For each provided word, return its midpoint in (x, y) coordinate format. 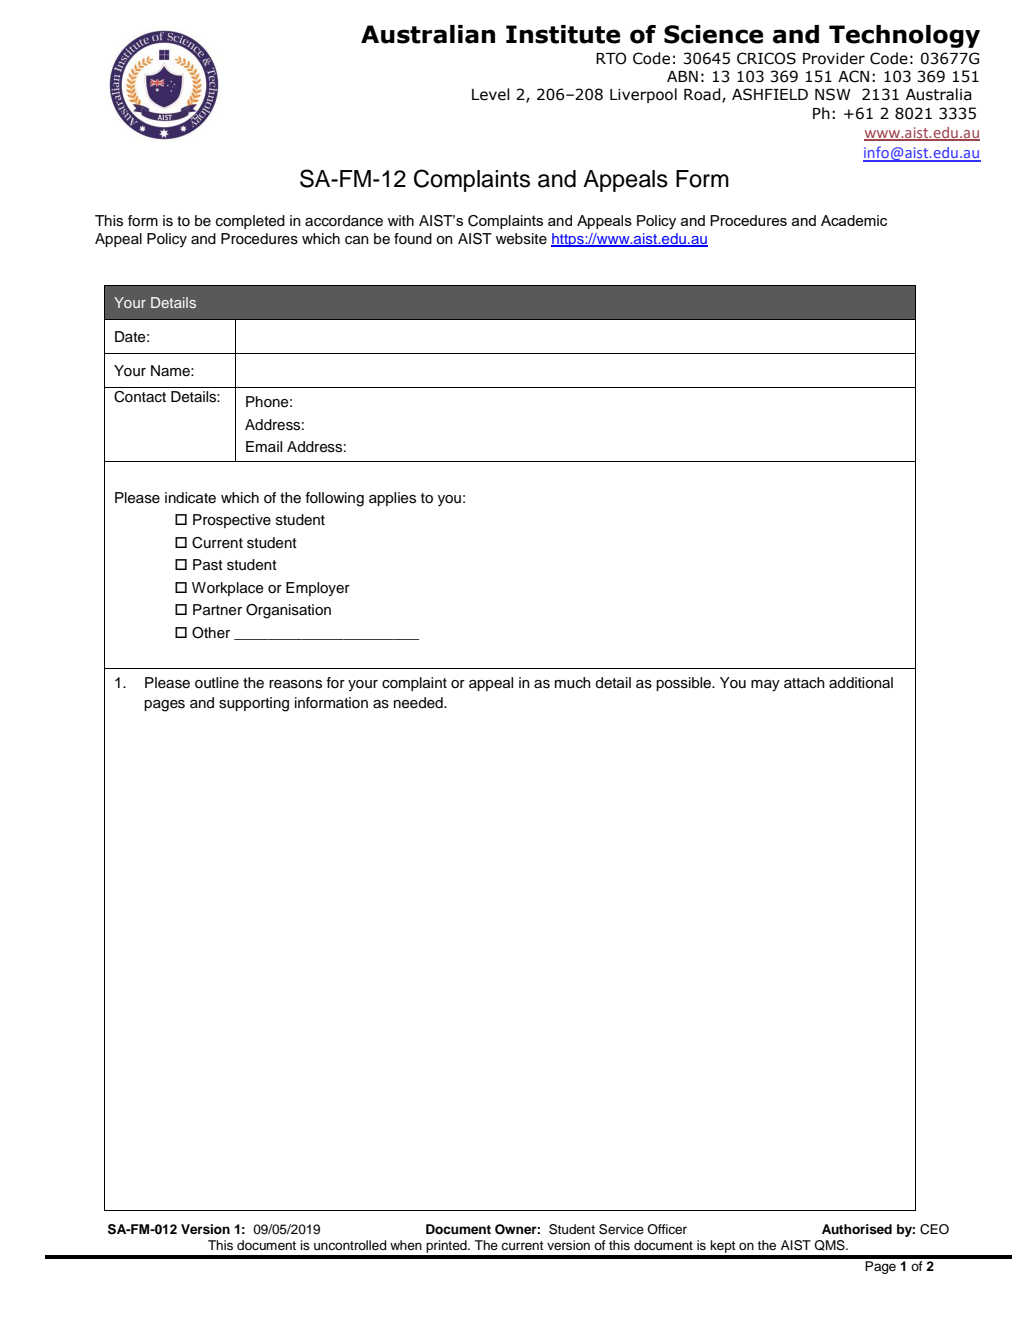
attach (804, 682)
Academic (854, 220)
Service (621, 1229)
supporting (254, 704)
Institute (563, 34)
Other (211, 633)
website (521, 239)
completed (250, 222)
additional (861, 683)
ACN (853, 76)
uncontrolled (350, 1245)
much (573, 683)
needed (419, 703)
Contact (140, 397)
